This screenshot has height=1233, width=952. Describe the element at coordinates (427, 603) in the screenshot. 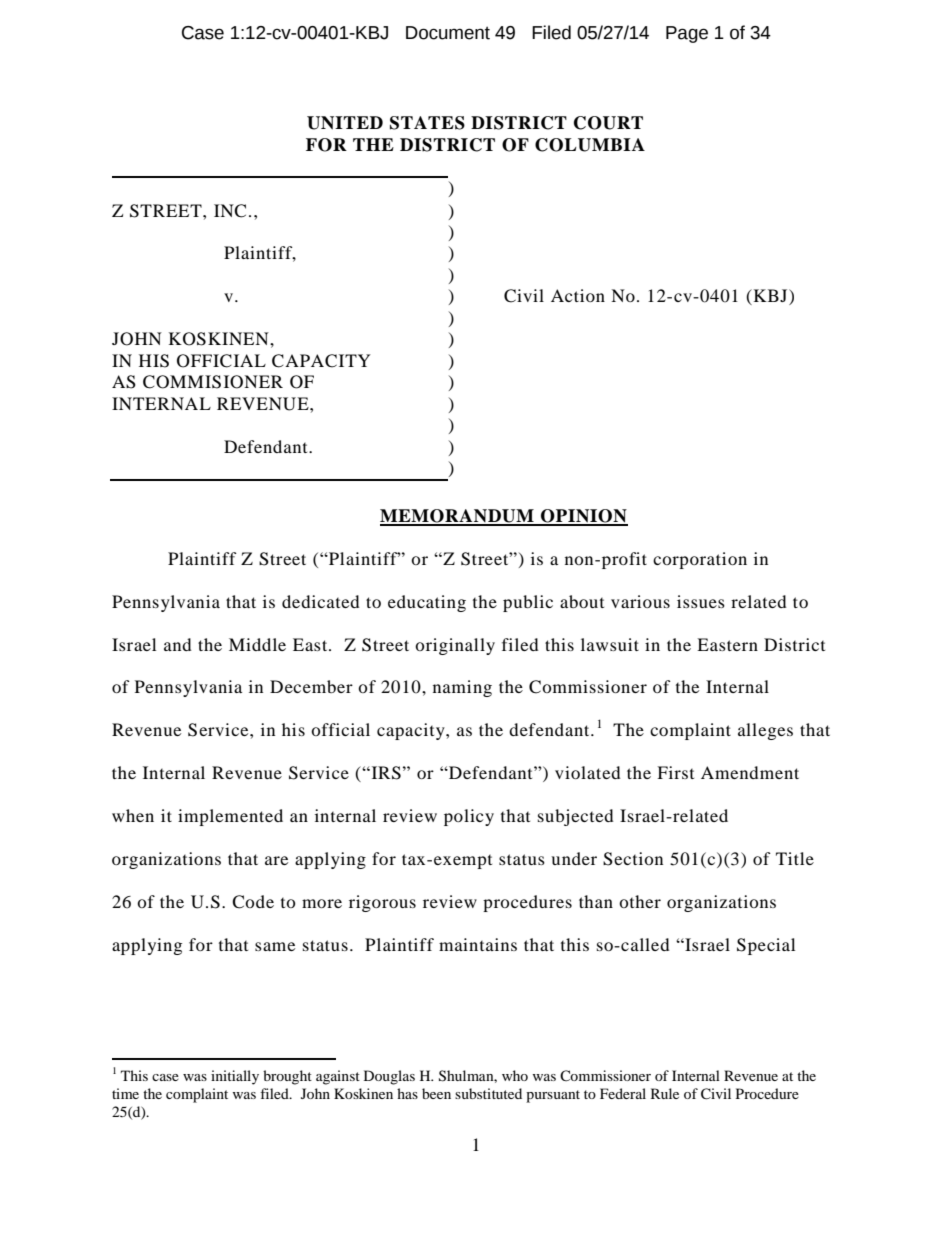

I see `educating` at that location.
